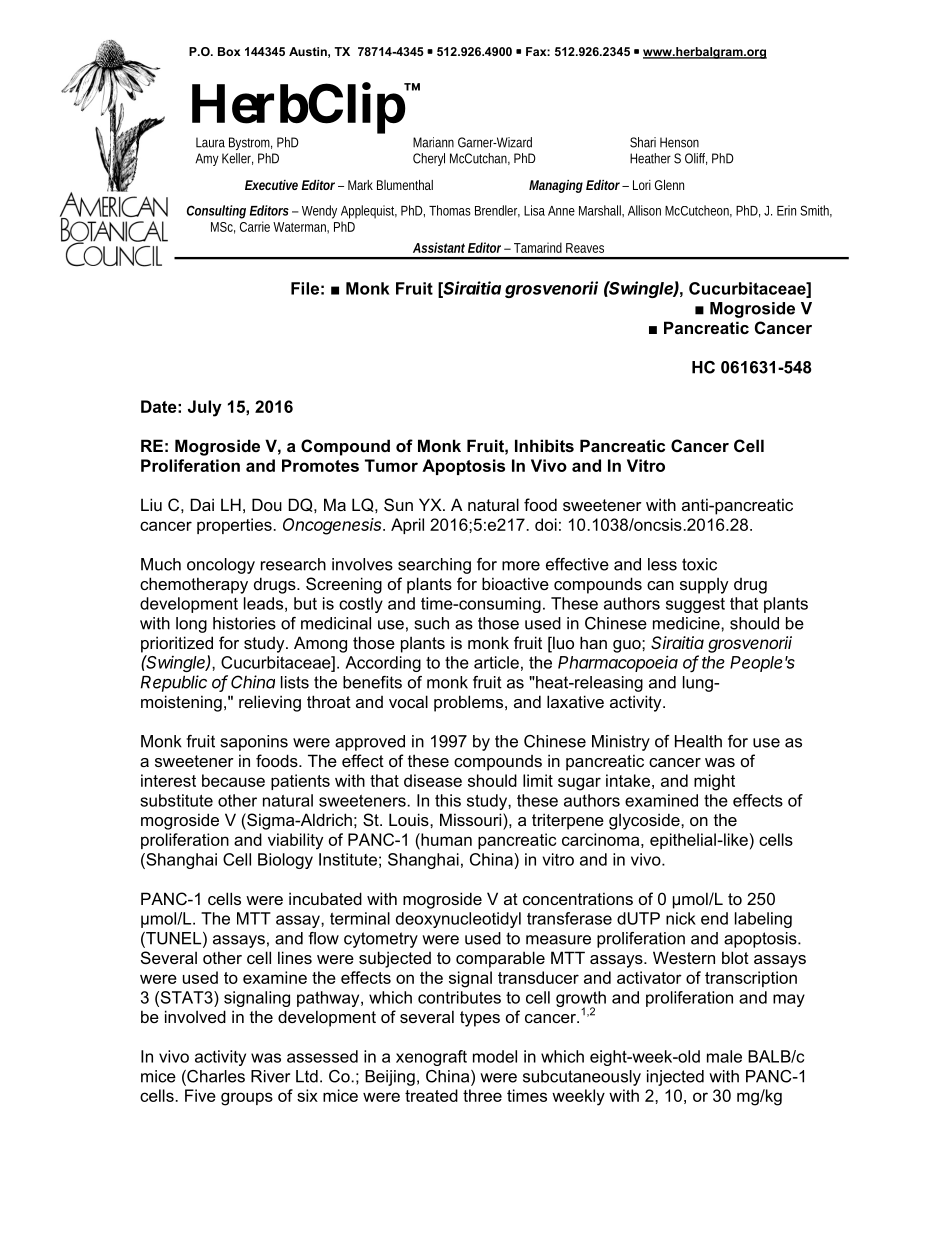 Image resolution: width=952 pixels, height=1233 pixels. What do you see at coordinates (495, 1056) in the document?
I see `model` at bounding box center [495, 1056].
